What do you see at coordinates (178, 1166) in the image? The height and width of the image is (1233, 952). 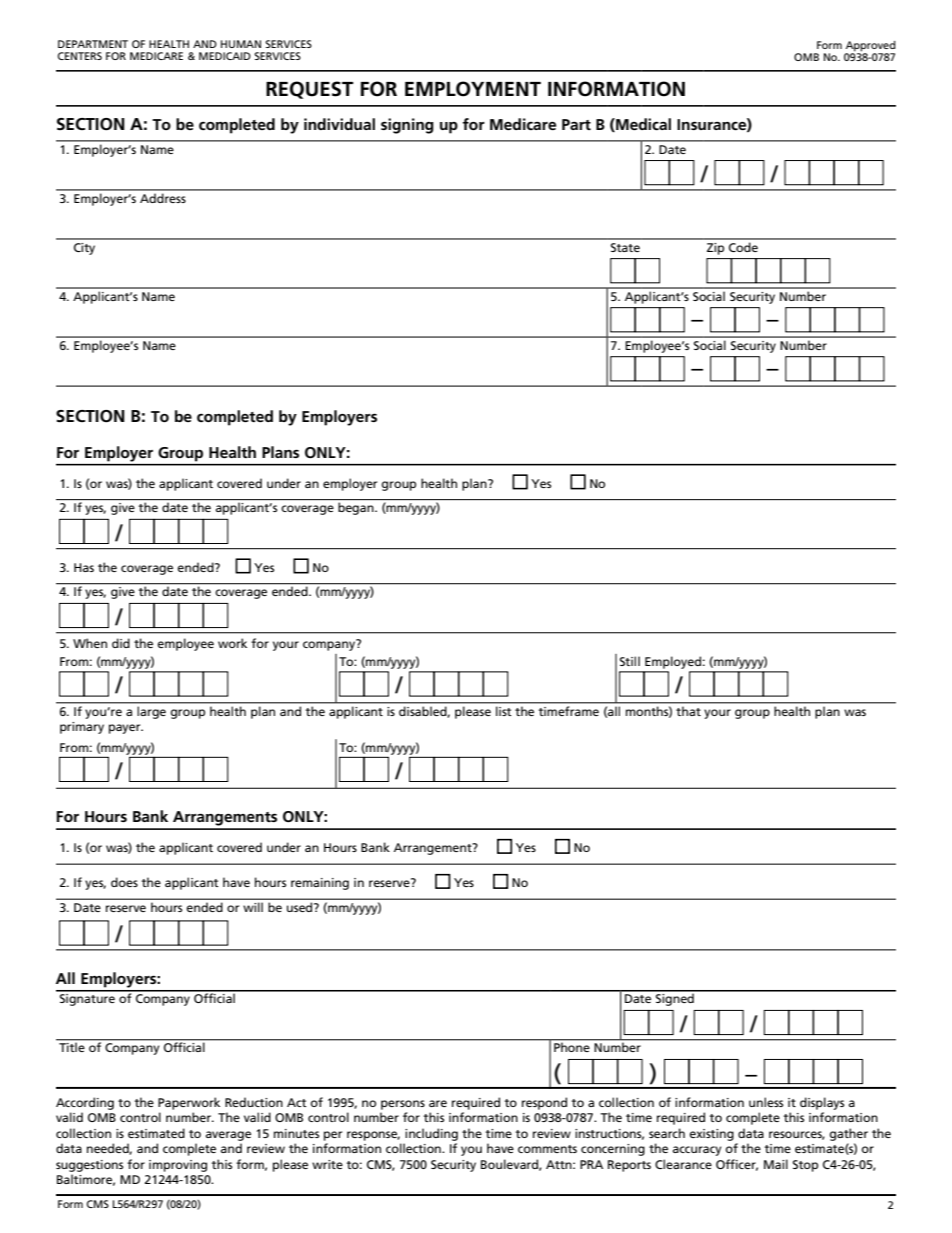 I see `improving` at bounding box center [178, 1166].
